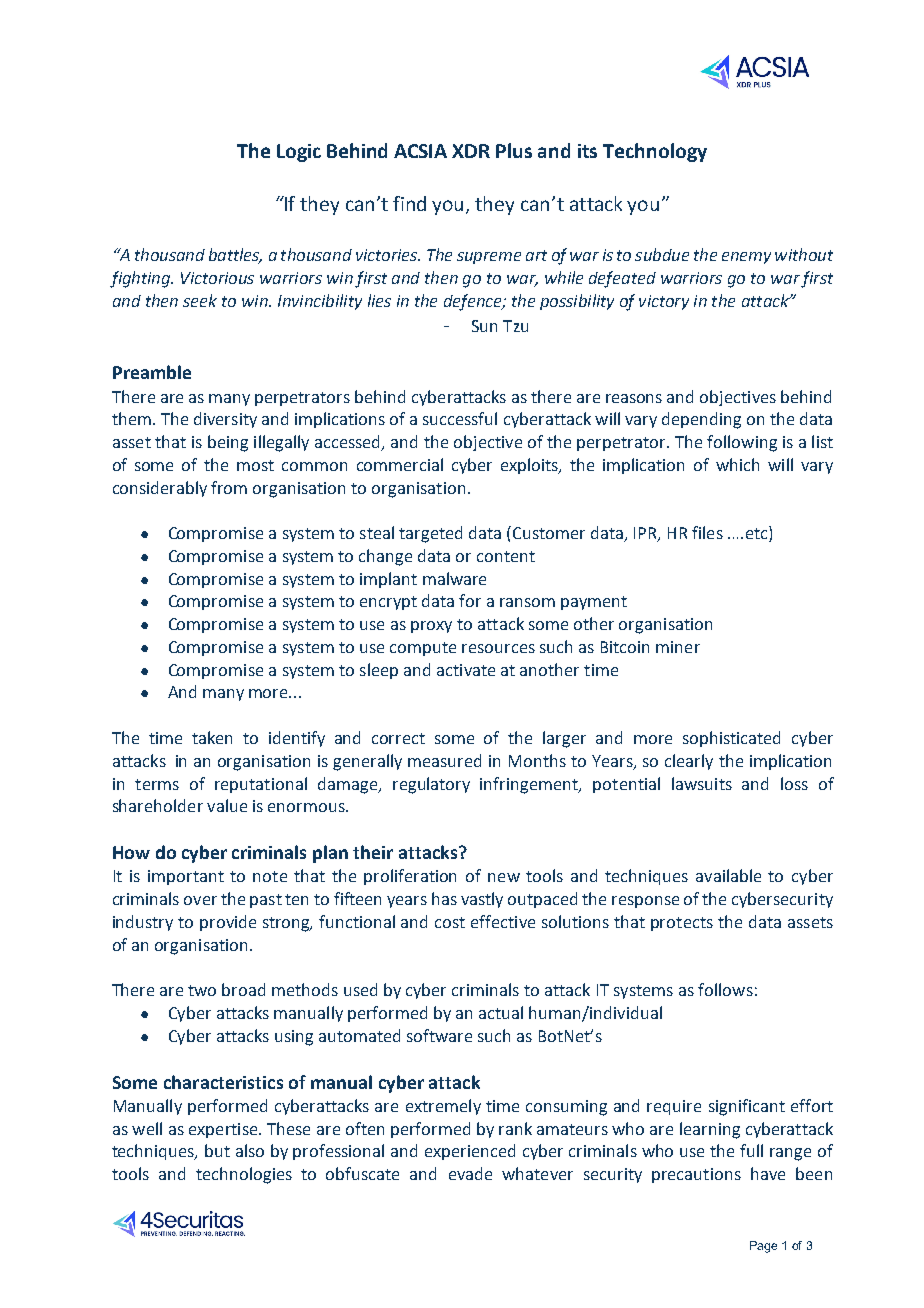 This screenshot has width=924, height=1308. I want to click on successful, so click(460, 418).
